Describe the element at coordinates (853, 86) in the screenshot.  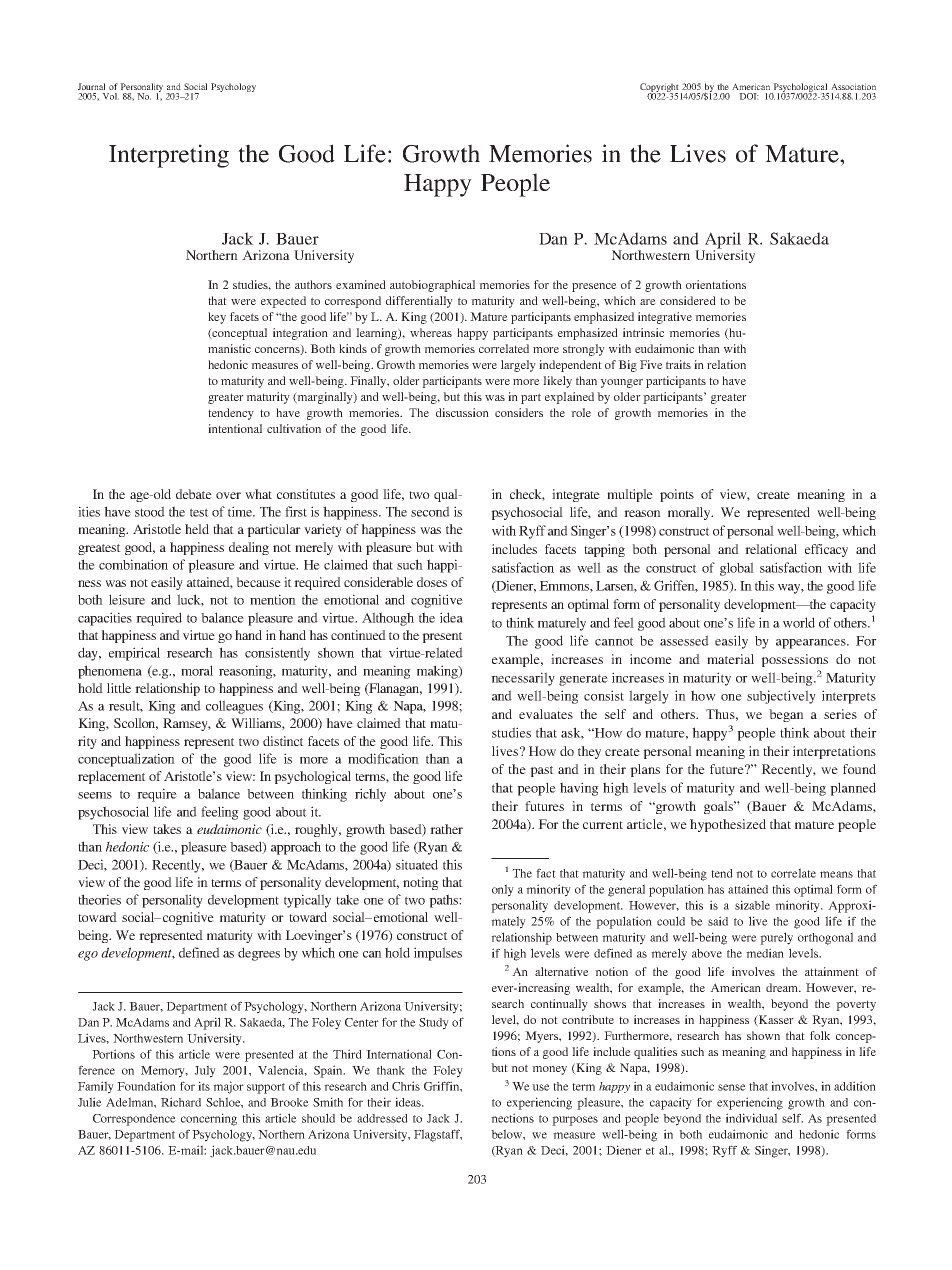
I see `Association` at that location.
